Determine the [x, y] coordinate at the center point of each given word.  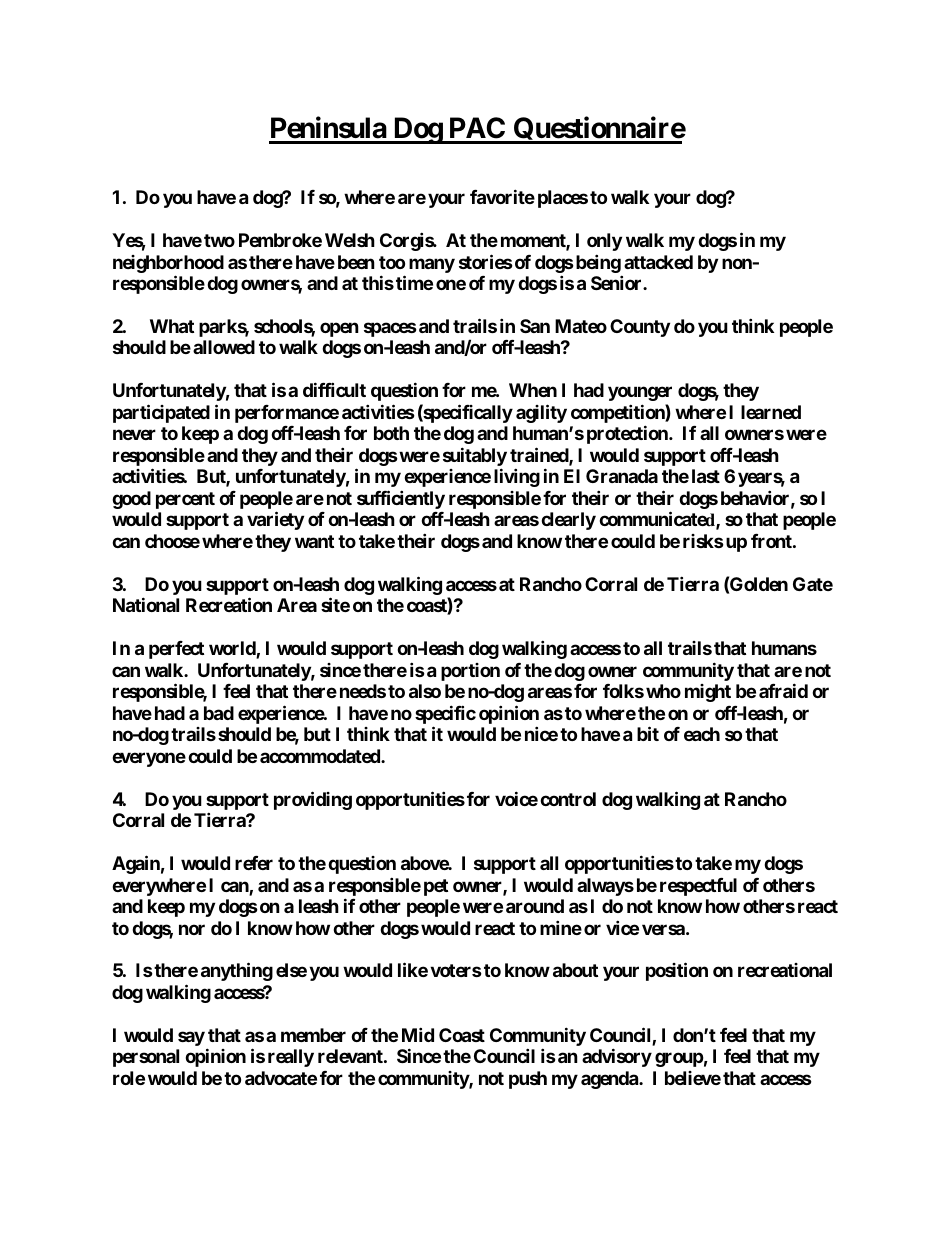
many [432, 265]
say [191, 1038]
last [706, 476]
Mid [418, 1034]
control [568, 799]
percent [185, 500]
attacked [658, 262]
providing [313, 800]
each [702, 734]
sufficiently [401, 499]
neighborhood [168, 264]
